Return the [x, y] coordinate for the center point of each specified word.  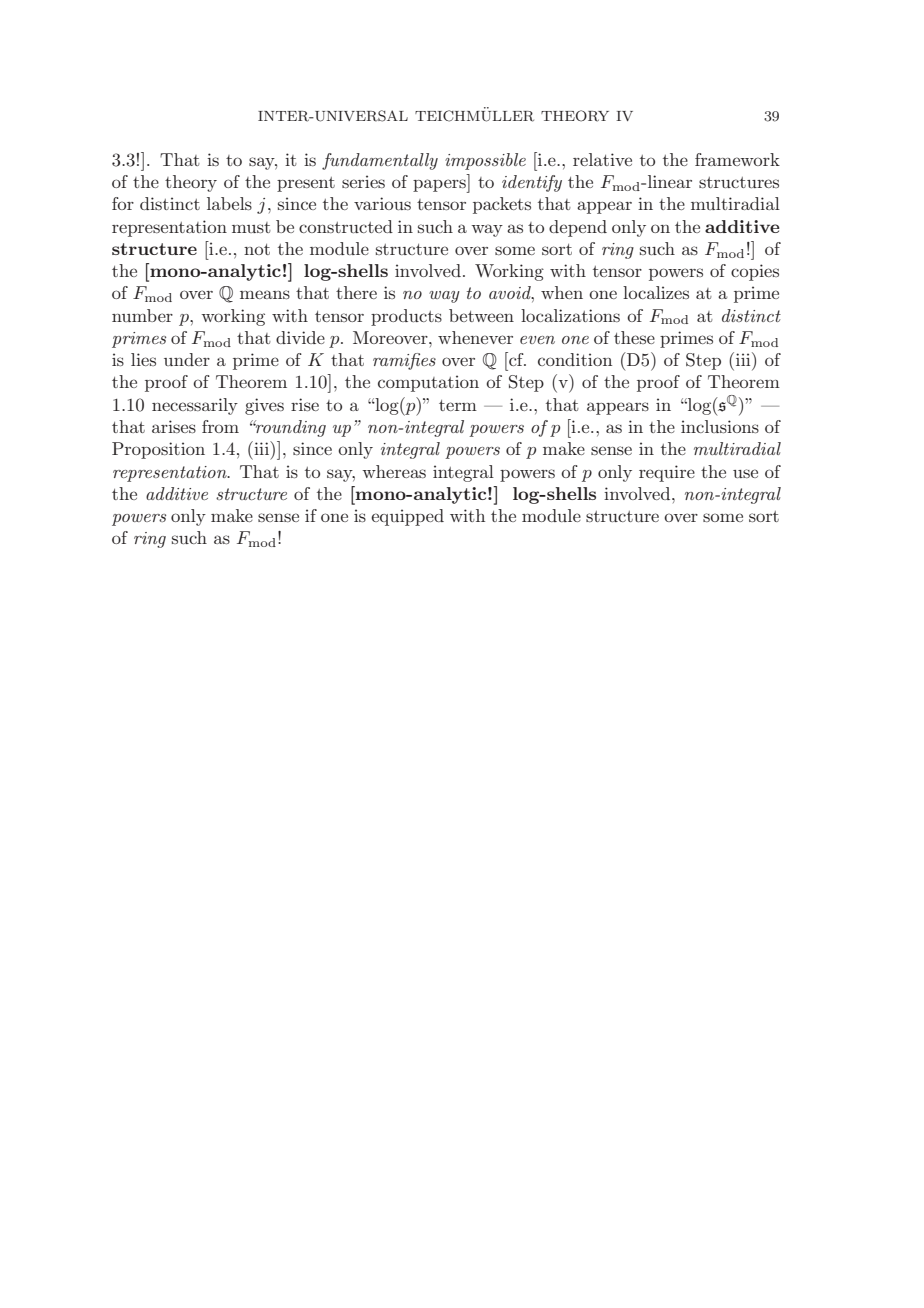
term [458, 405]
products [406, 317]
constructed [346, 226]
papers [440, 186]
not [257, 249]
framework [737, 159]
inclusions [720, 426]
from [220, 426]
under [187, 359]
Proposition [158, 450]
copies [755, 272]
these [634, 337]
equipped [407, 517]
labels [229, 203]
